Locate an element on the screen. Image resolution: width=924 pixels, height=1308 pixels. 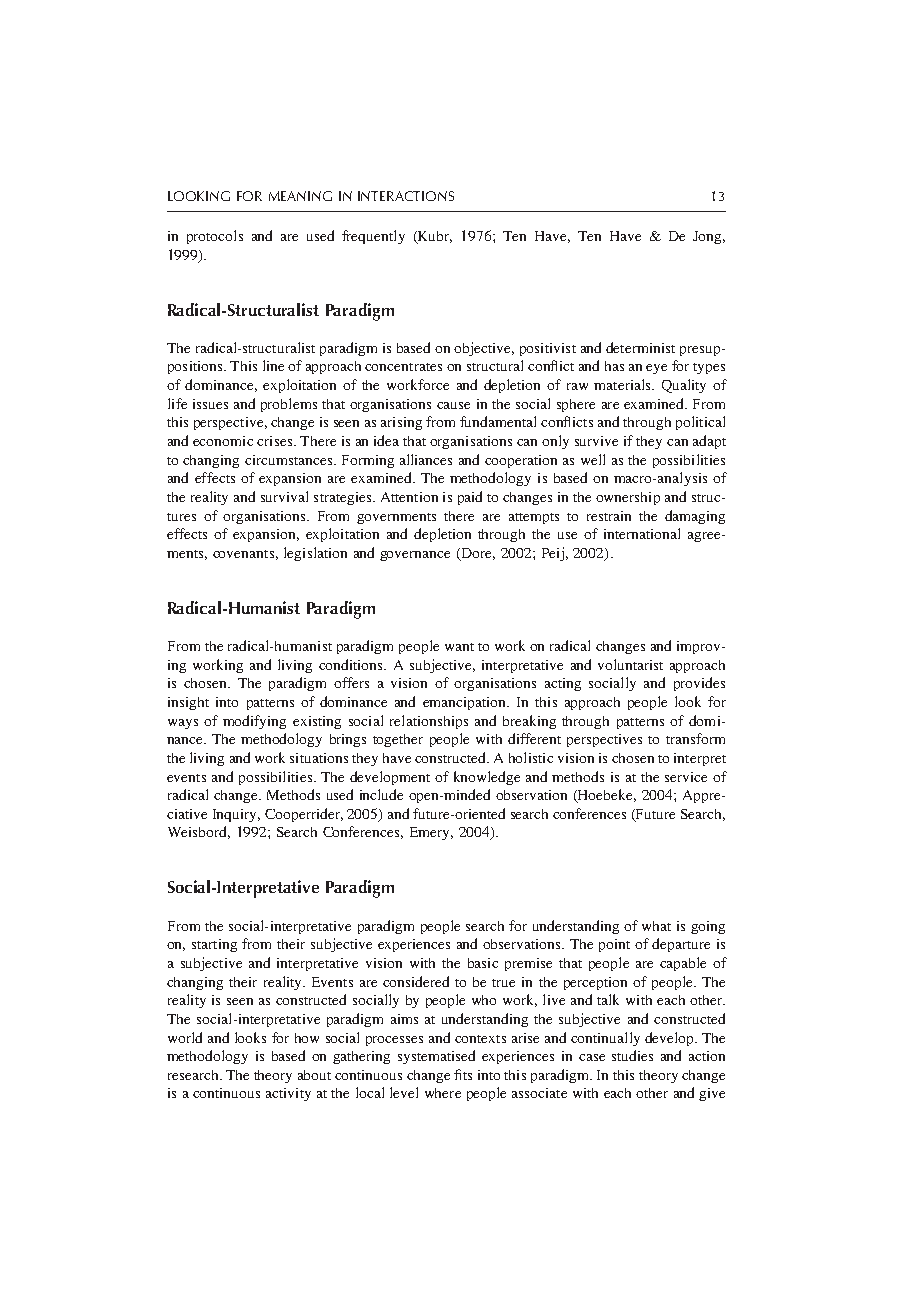
insight is located at coordinates (188, 703).
